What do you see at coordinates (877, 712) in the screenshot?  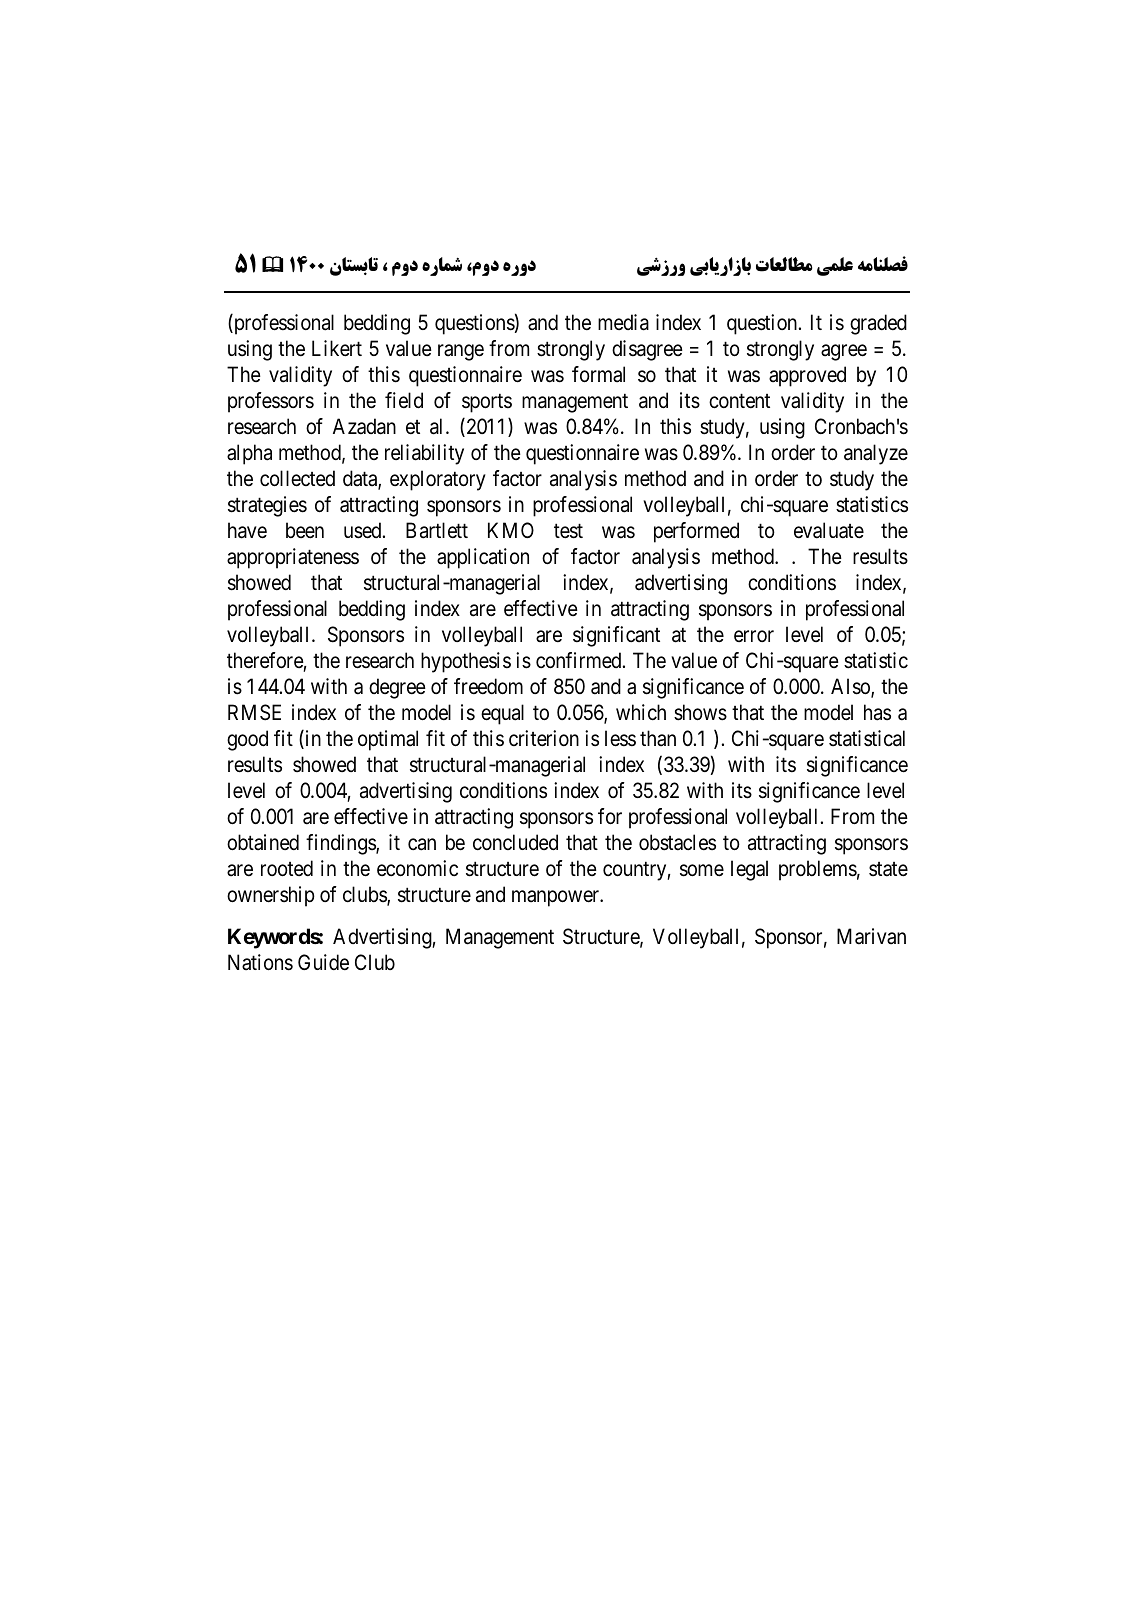 I see `has` at bounding box center [877, 712].
